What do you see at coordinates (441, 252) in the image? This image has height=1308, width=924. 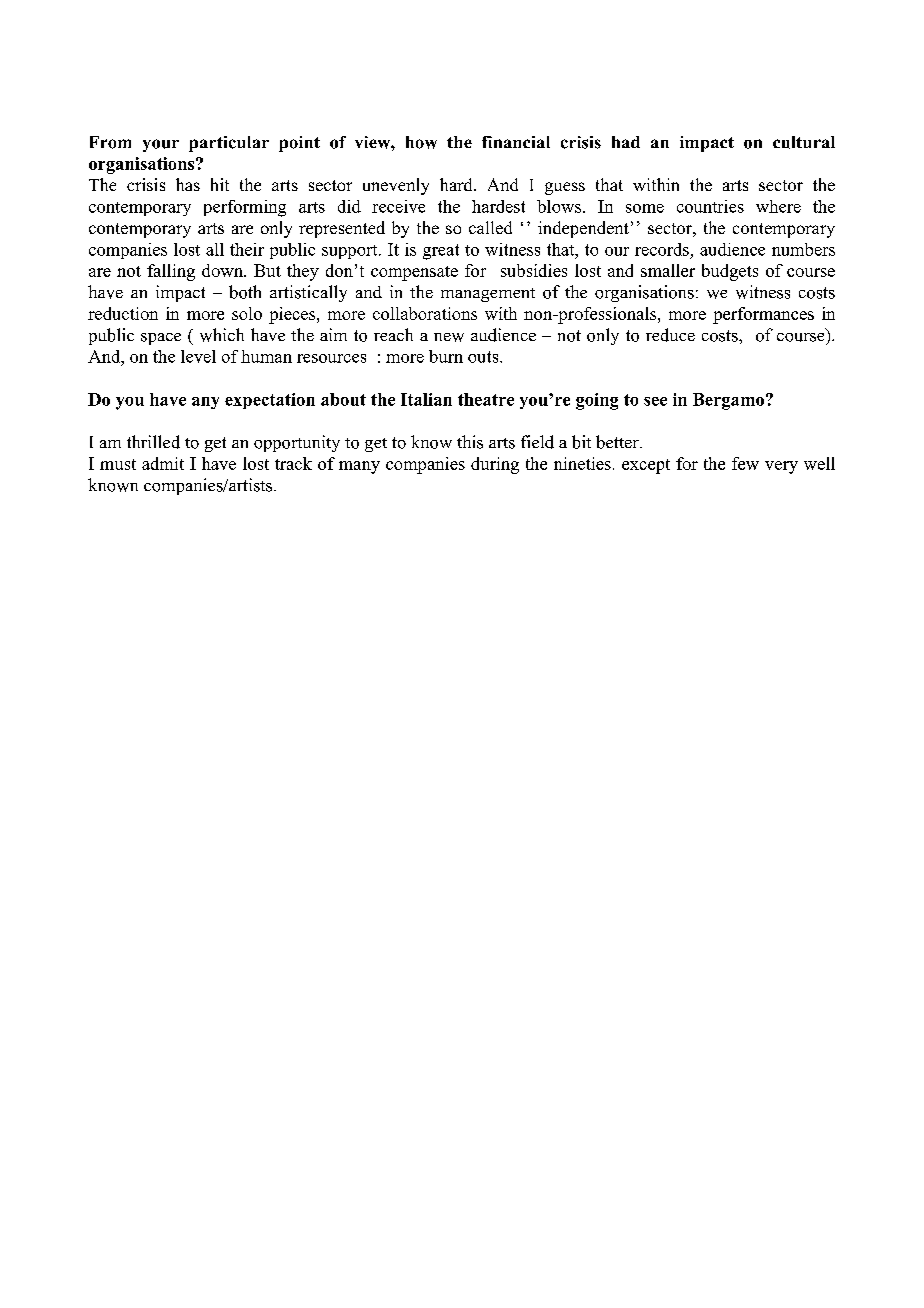 I see `great` at bounding box center [441, 252].
